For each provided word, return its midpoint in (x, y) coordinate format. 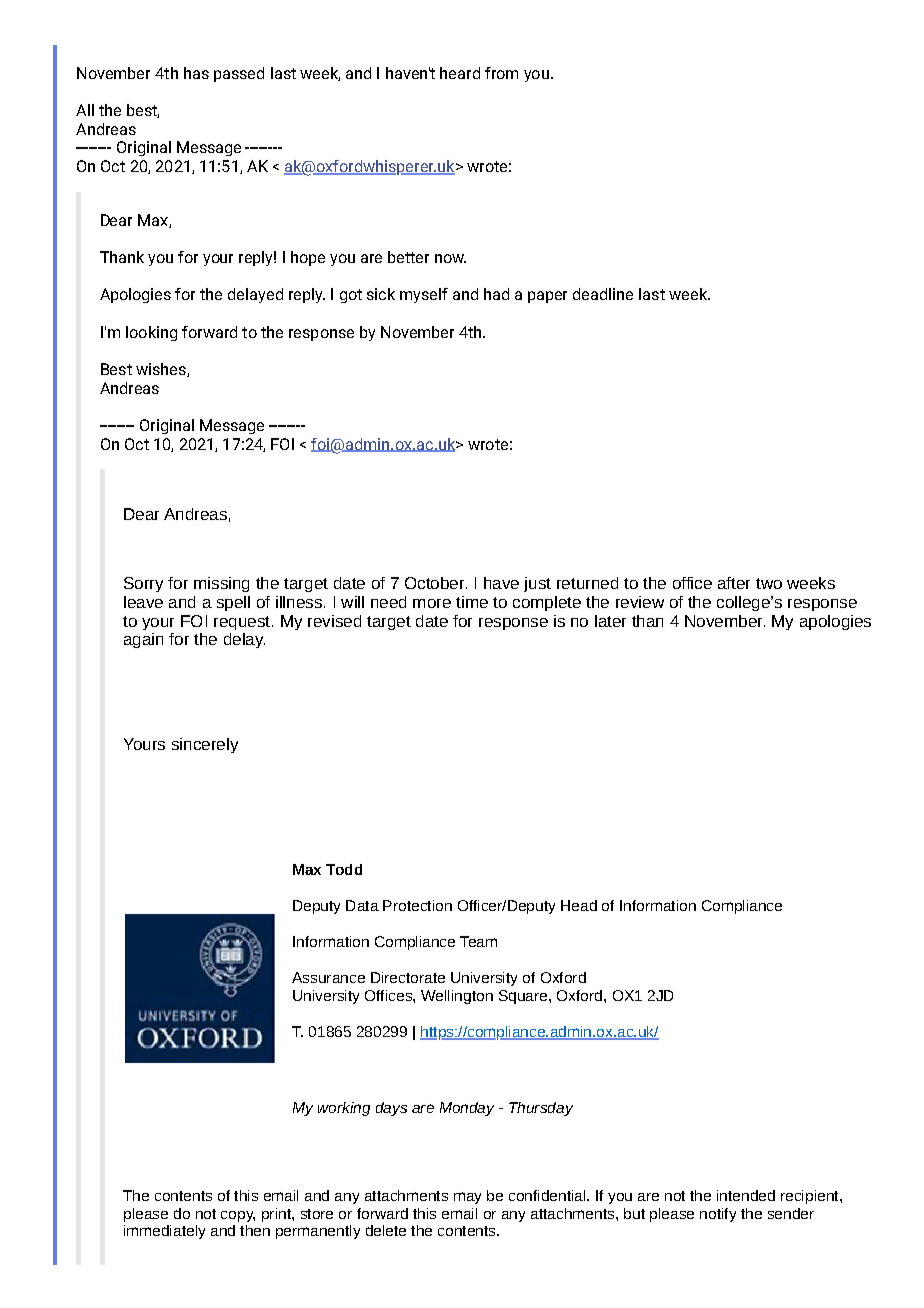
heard (460, 73)
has (196, 73)
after (734, 583)
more (432, 603)
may (467, 1198)
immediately (164, 1232)
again (143, 640)
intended (746, 1195)
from (501, 73)
